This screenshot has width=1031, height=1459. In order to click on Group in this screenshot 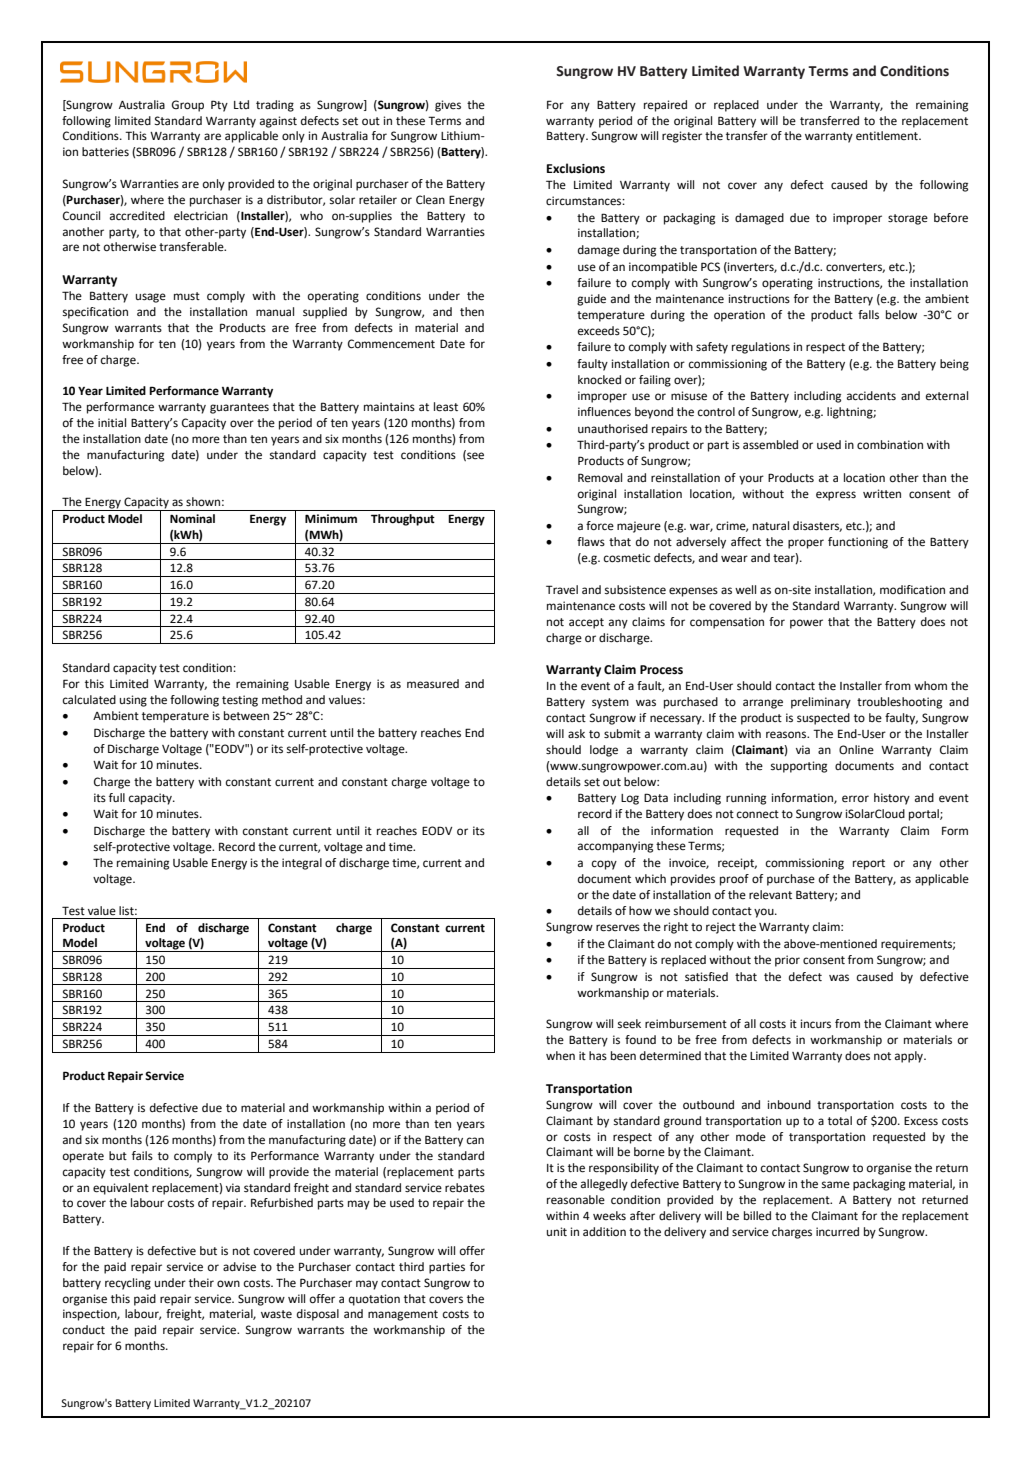, I will do `click(188, 106)`.
